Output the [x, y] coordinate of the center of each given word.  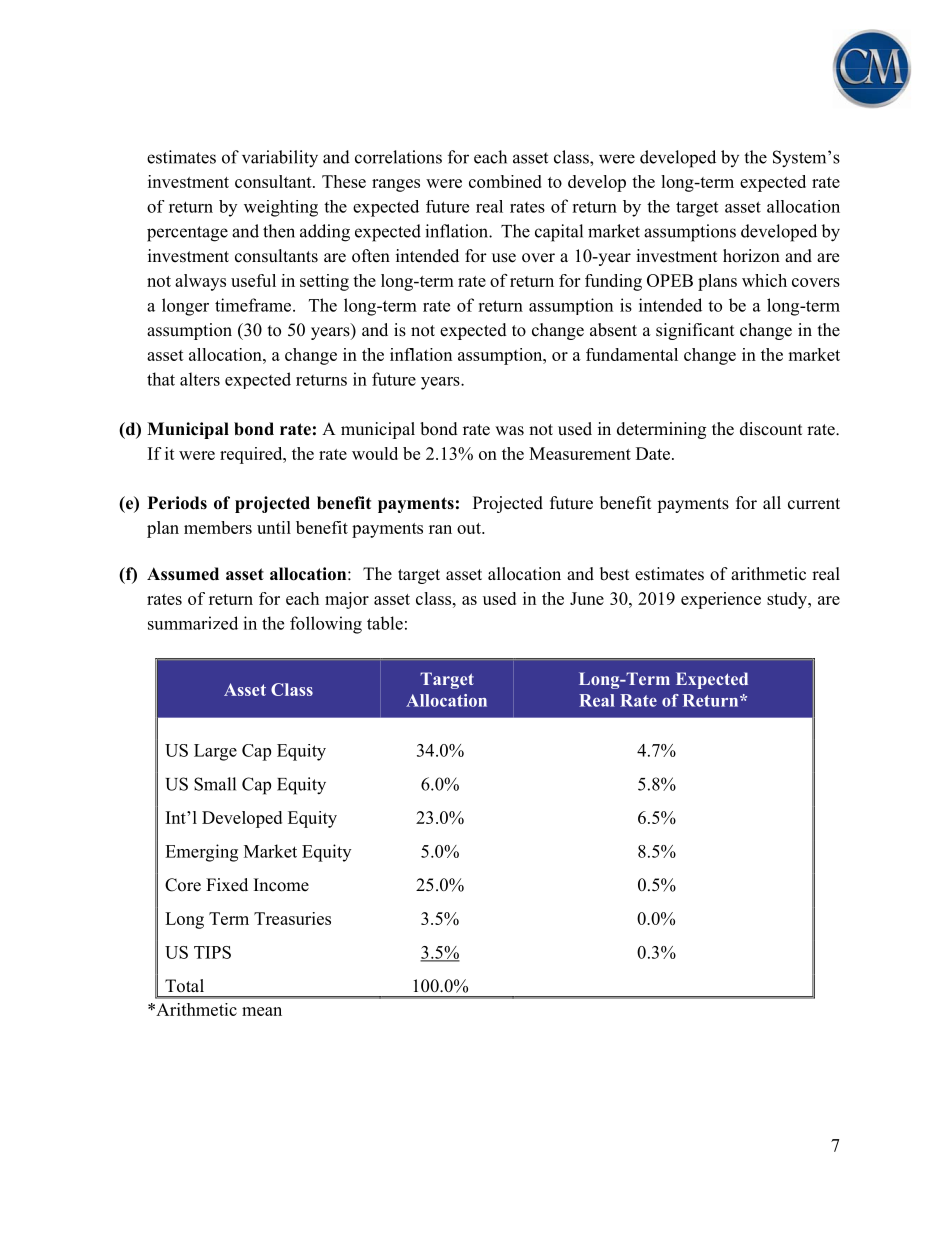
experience [721, 600]
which [764, 280]
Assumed [183, 574]
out [470, 528]
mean [262, 1011]
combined [505, 181]
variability [280, 159]
